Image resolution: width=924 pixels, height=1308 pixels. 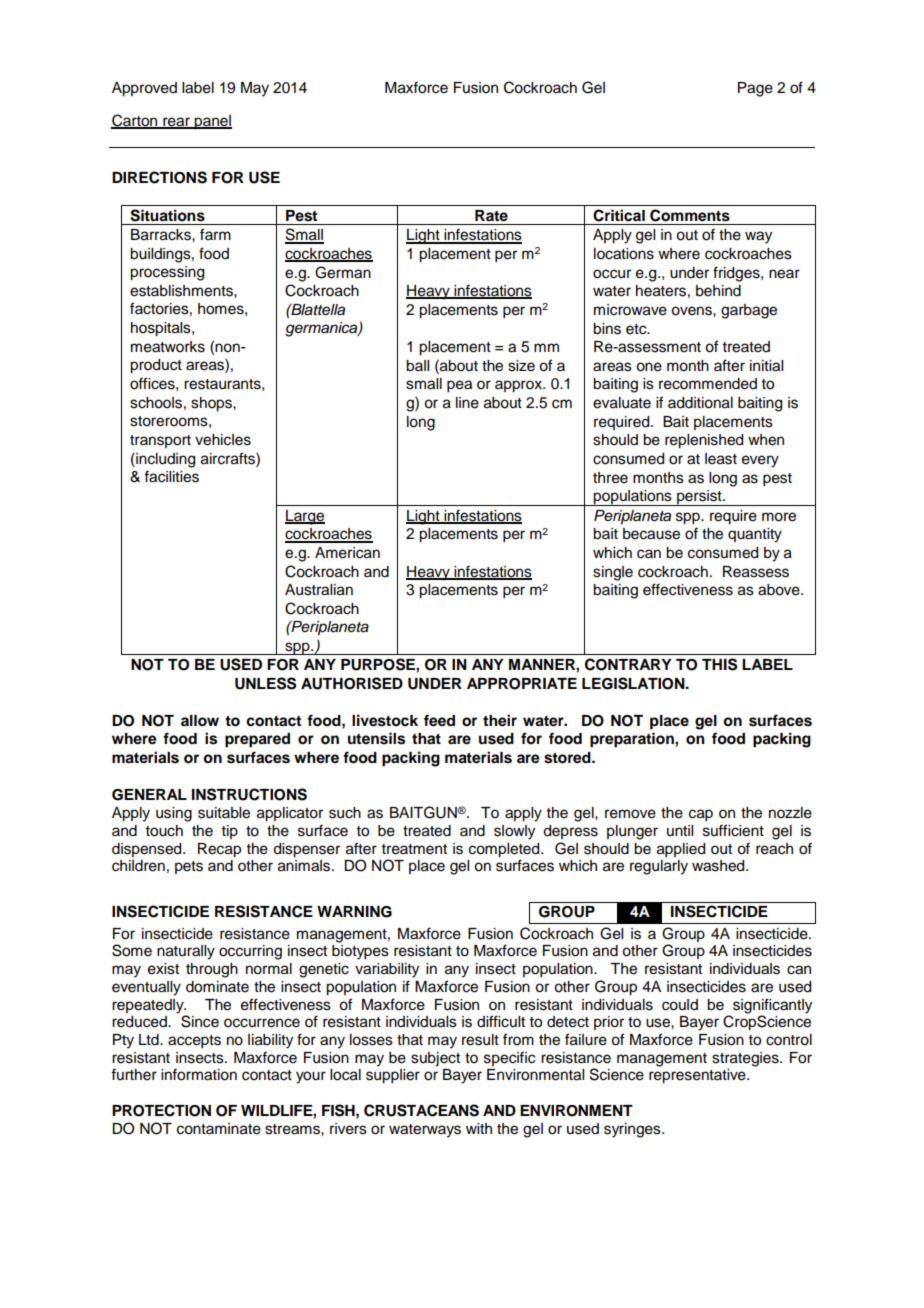 What do you see at coordinates (199, 1074) in the document?
I see `information` at bounding box center [199, 1074].
